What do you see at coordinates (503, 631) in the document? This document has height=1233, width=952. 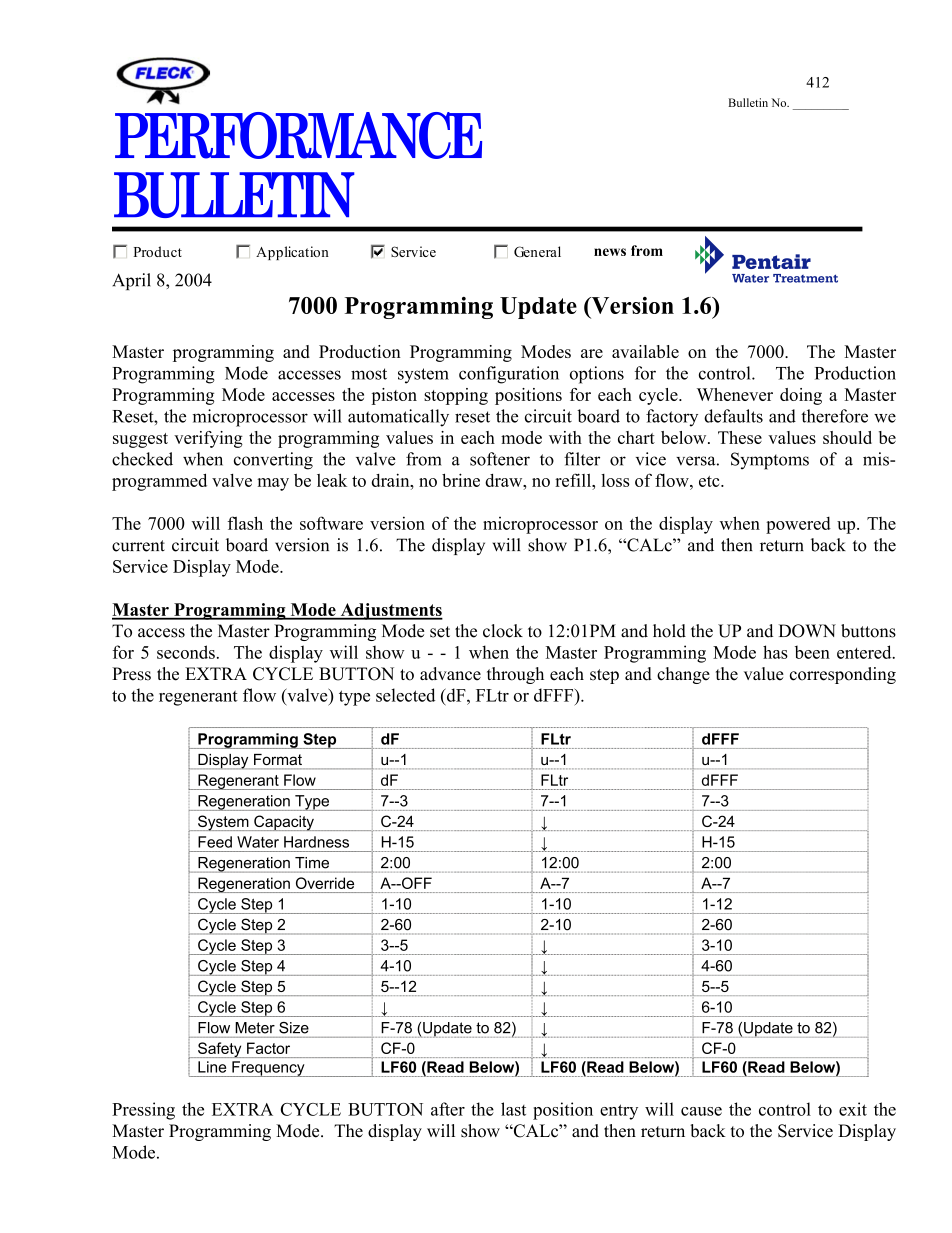 I see `clock` at bounding box center [503, 631].
